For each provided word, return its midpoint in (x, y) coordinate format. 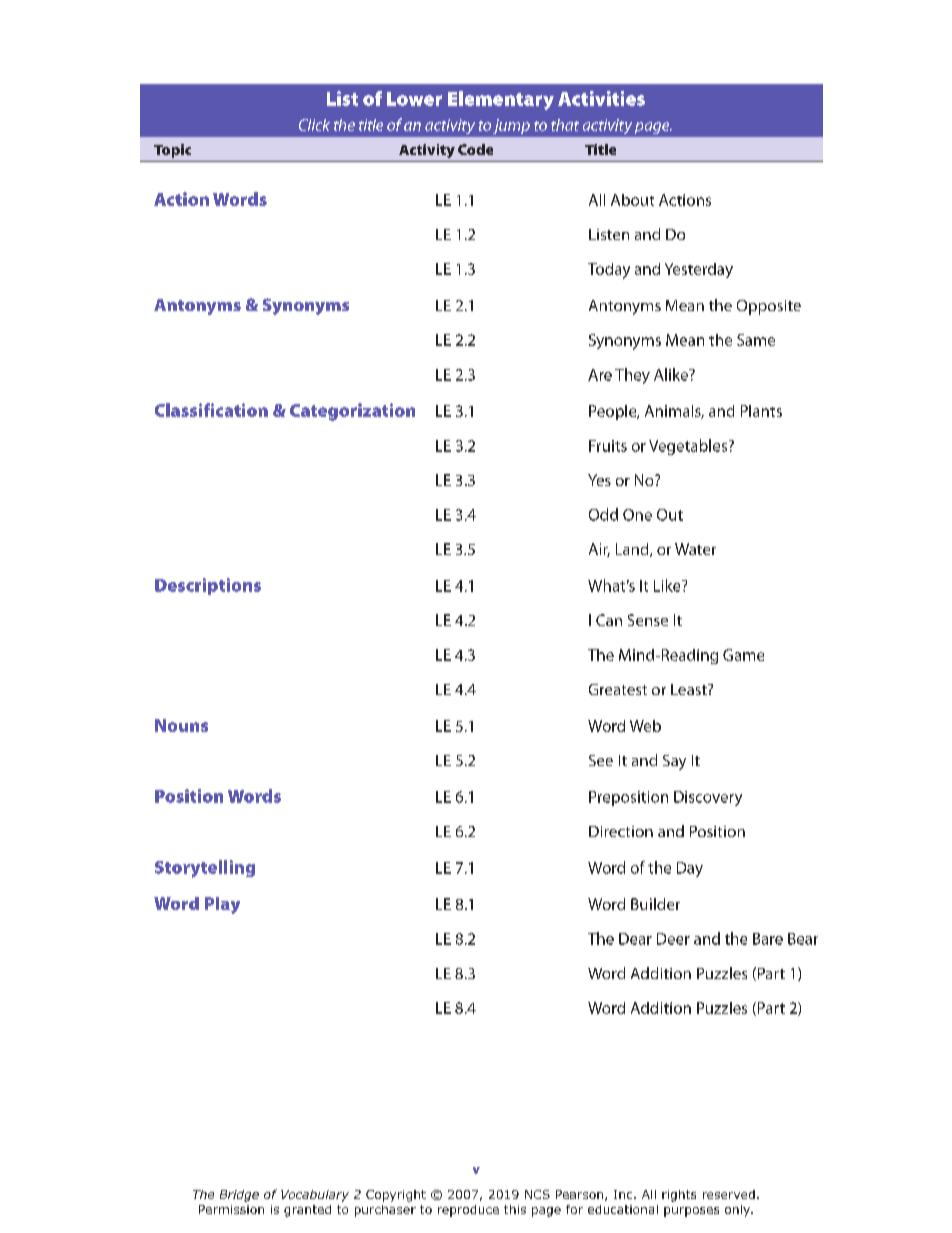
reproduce (468, 1211)
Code (475, 149)
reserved (729, 1194)
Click (314, 125)
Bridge (239, 1196)
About (632, 200)
